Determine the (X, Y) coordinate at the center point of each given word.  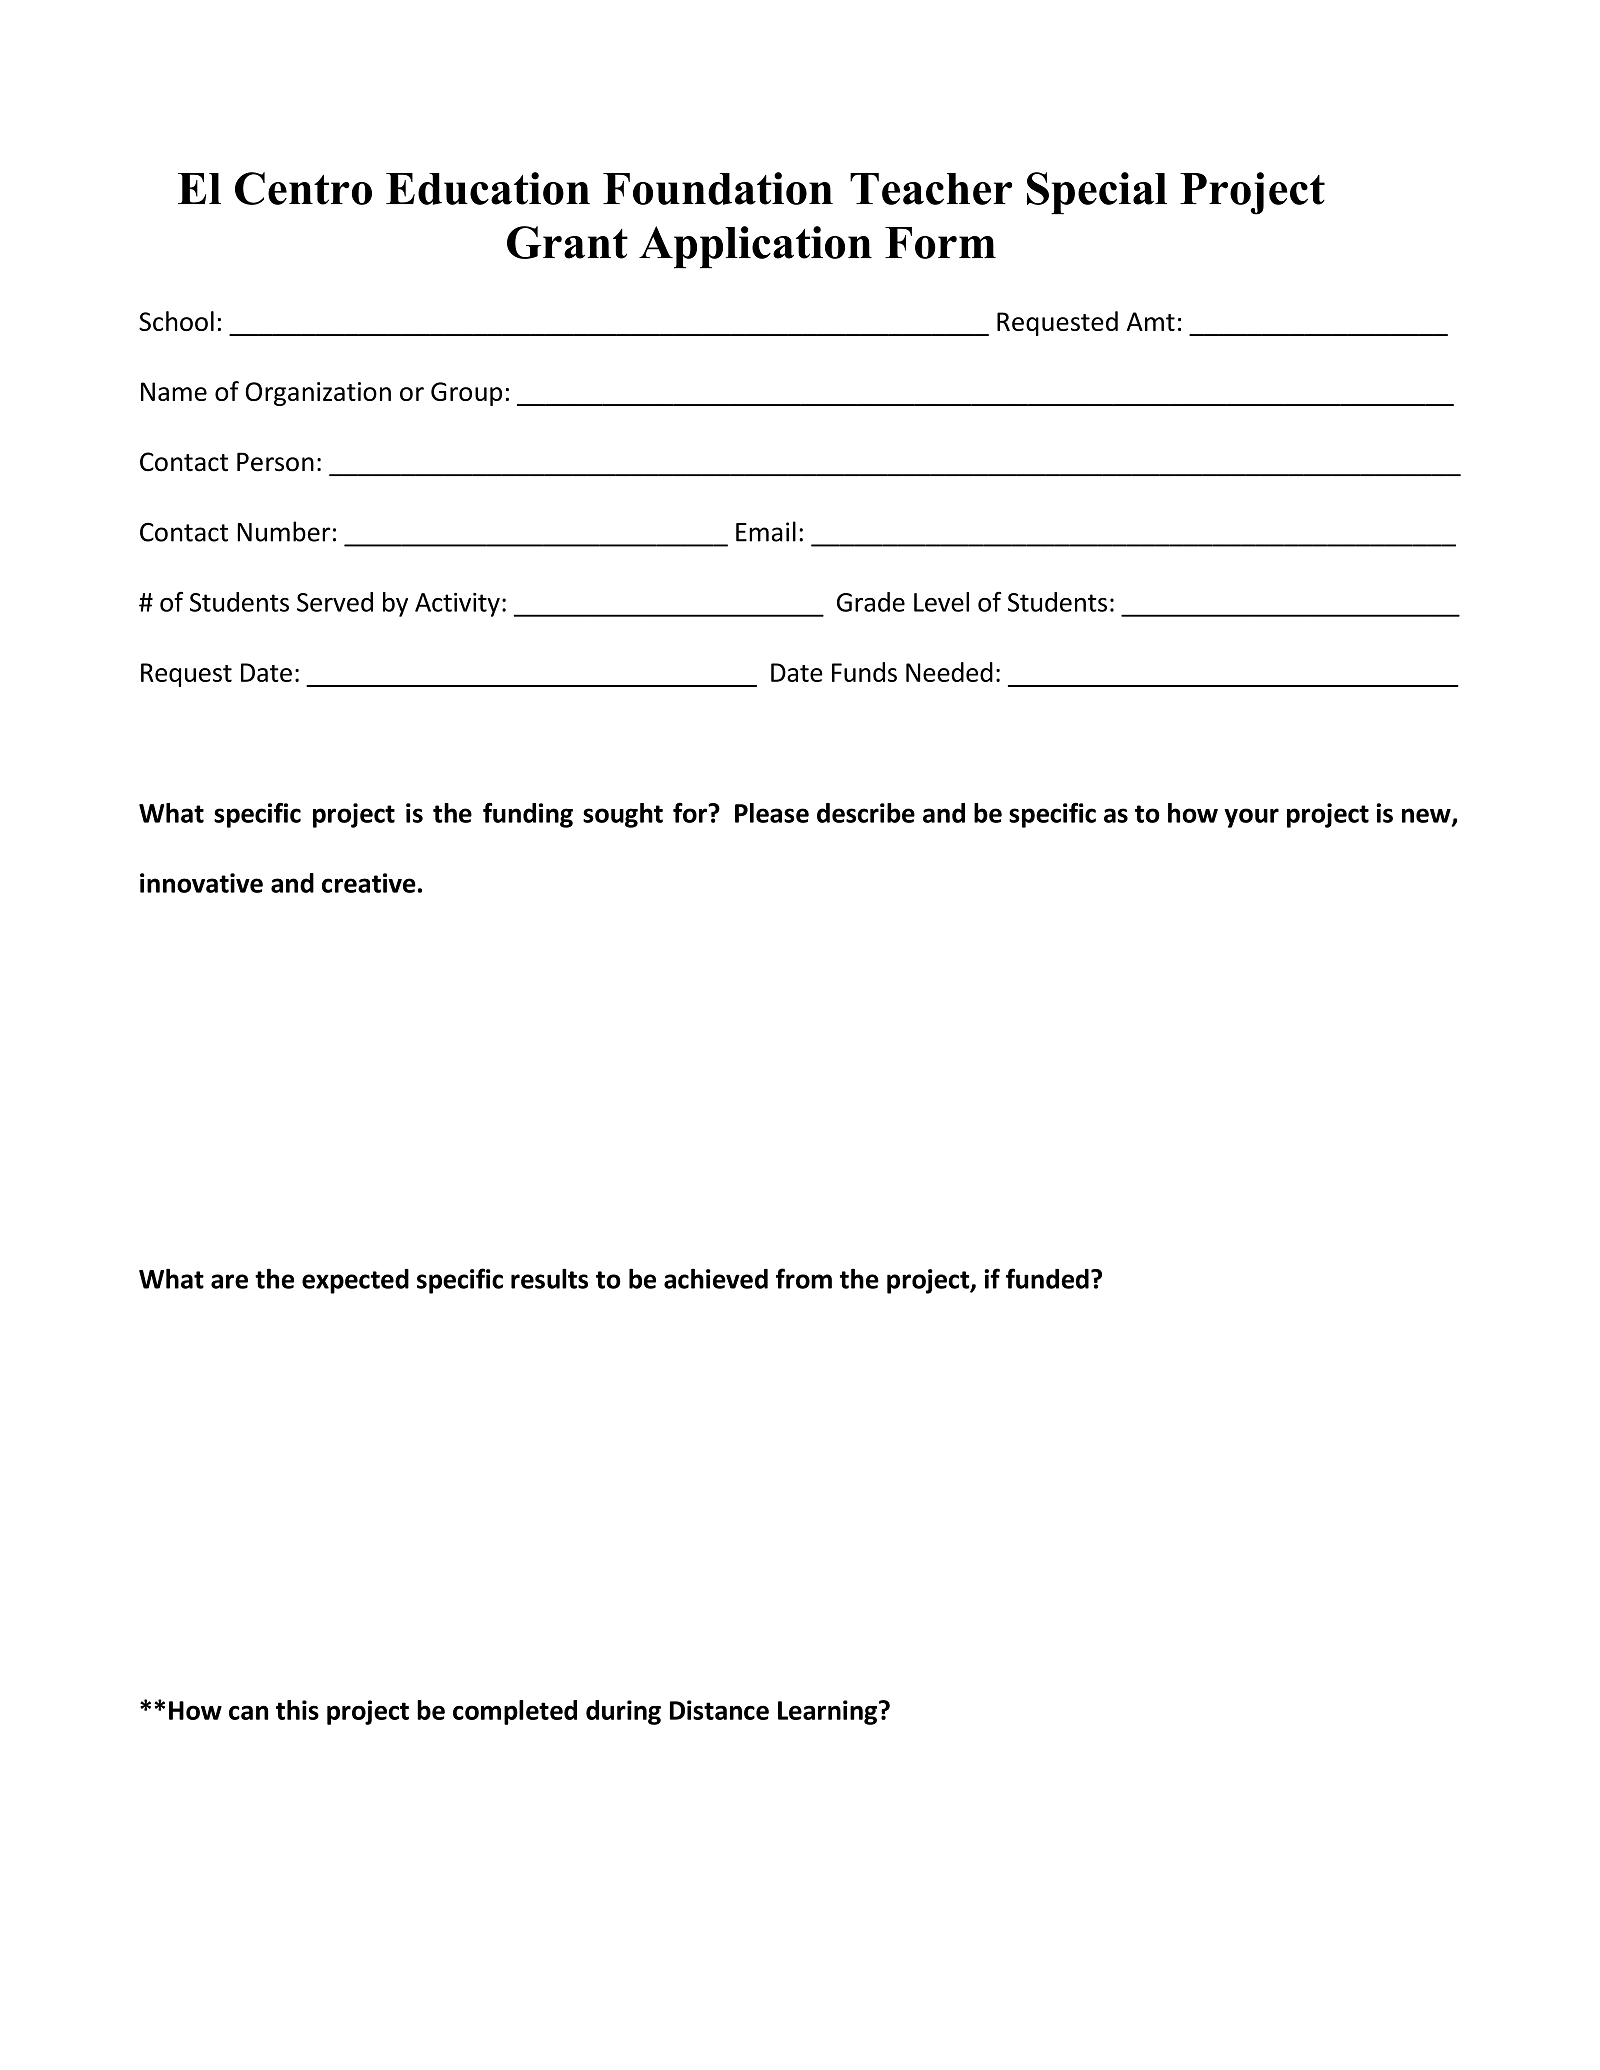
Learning (829, 1712)
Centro (303, 188)
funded (1047, 1278)
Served (335, 602)
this (297, 1710)
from (804, 1278)
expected (355, 1281)
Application (755, 247)
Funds (864, 672)
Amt (1151, 321)
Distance (719, 1710)
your (1251, 818)
